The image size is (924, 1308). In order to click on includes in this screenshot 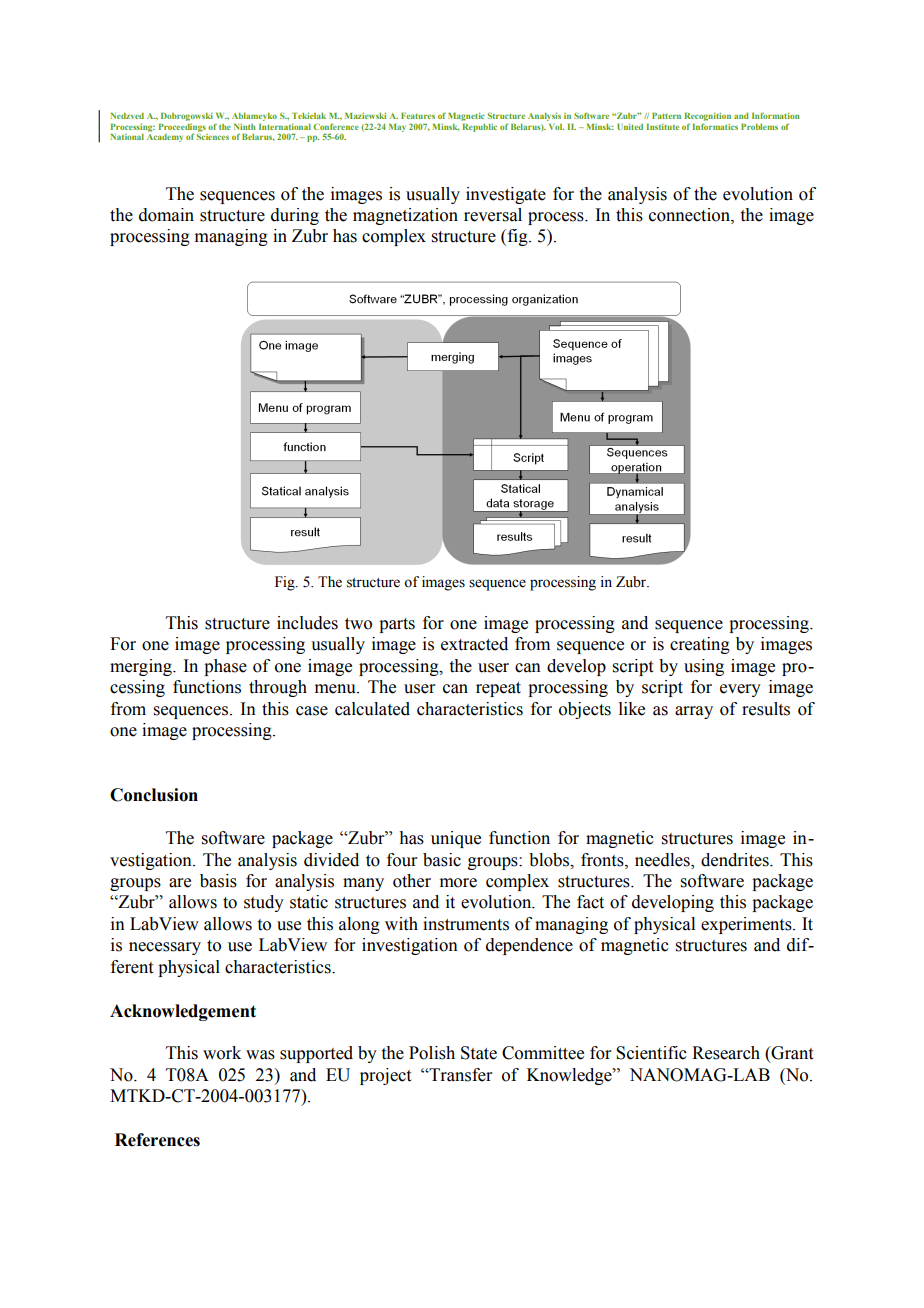, I will do `click(307, 623)`.
